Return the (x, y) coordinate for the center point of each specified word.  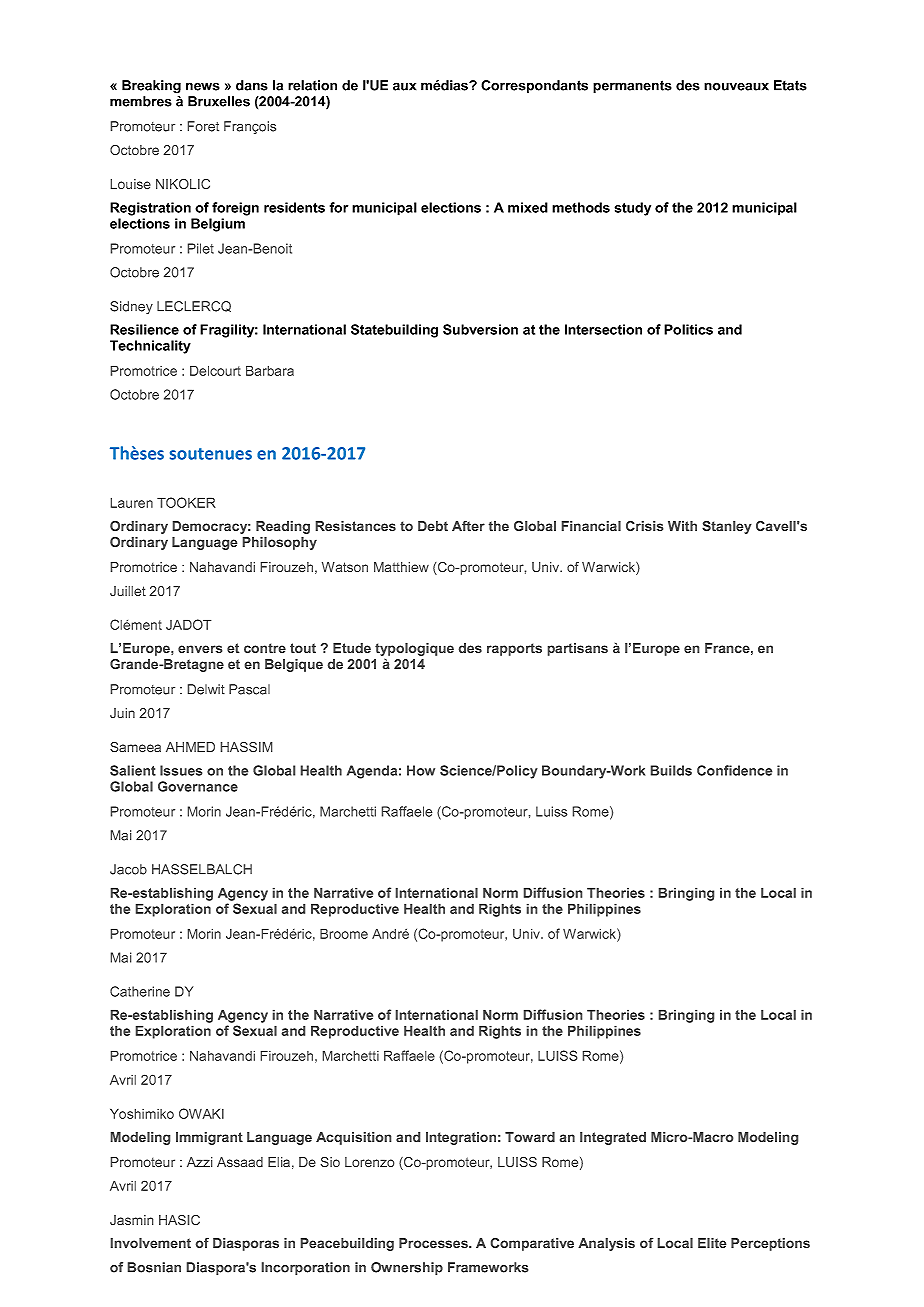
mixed (528, 207)
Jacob (128, 869)
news (203, 86)
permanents (632, 86)
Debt (433, 526)
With (682, 526)
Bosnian (154, 1267)
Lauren (132, 503)
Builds (671, 770)
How (421, 770)
